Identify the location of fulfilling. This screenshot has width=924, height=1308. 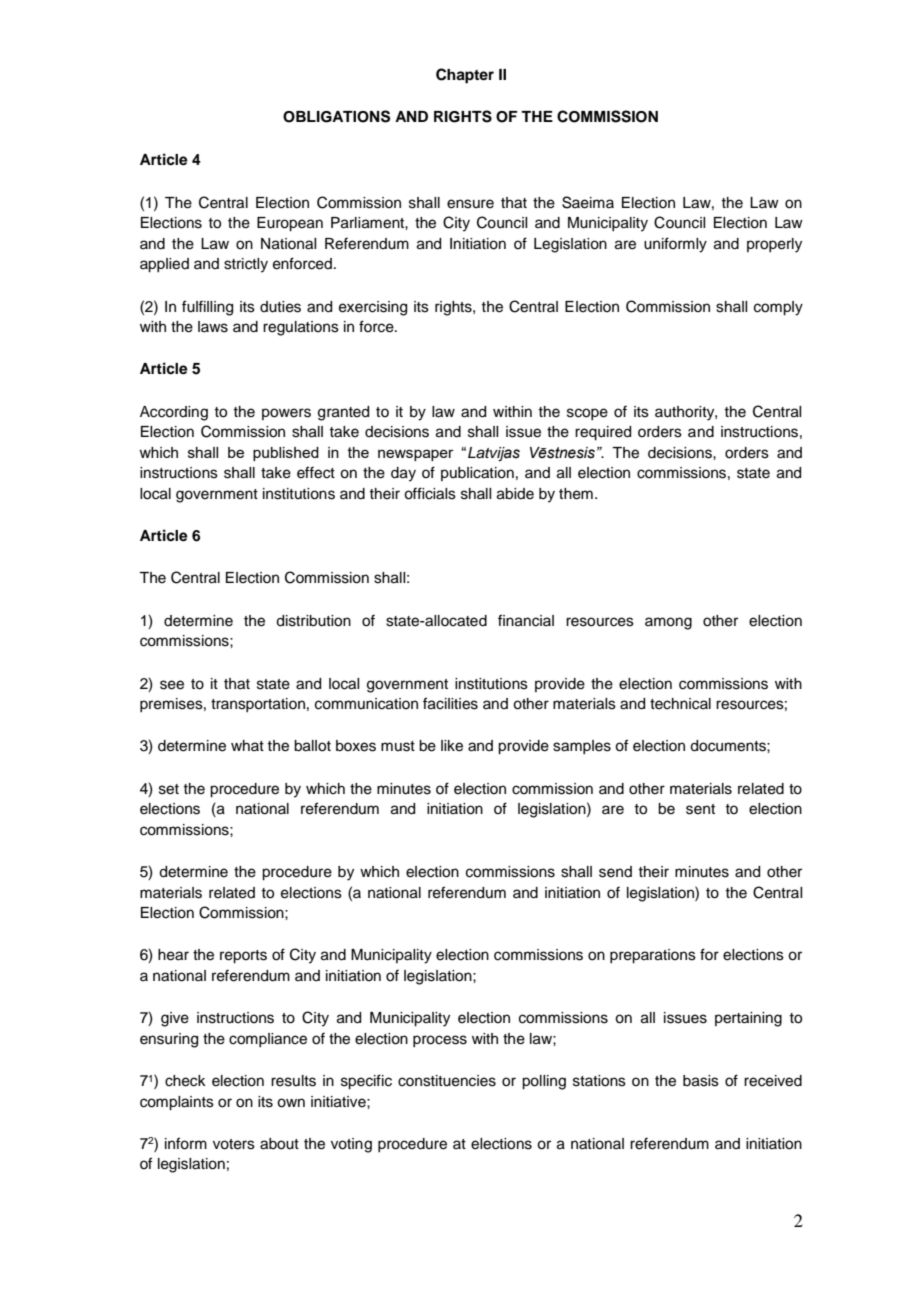
(207, 308).
